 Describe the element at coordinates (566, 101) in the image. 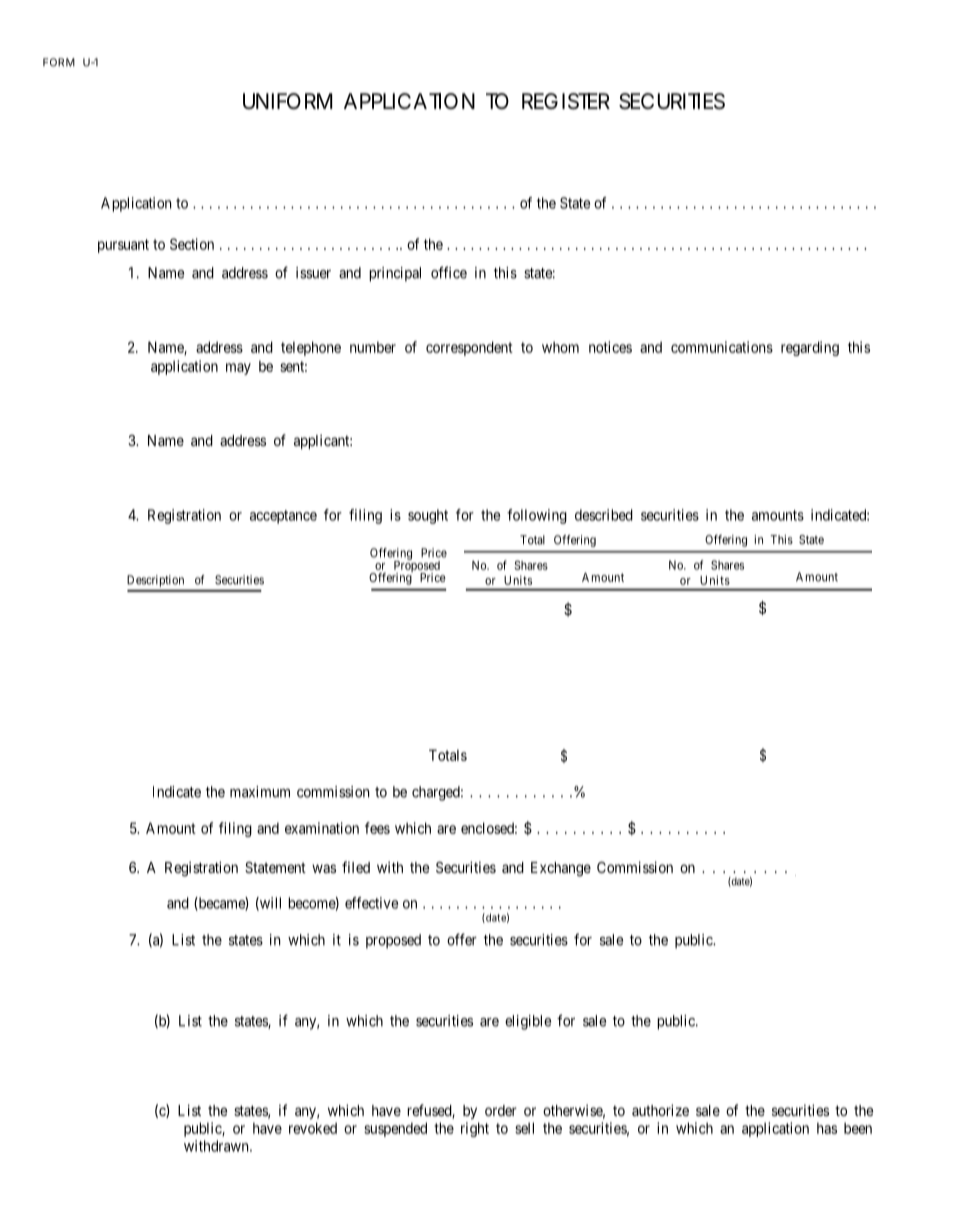

I see `REGISTER` at that location.
